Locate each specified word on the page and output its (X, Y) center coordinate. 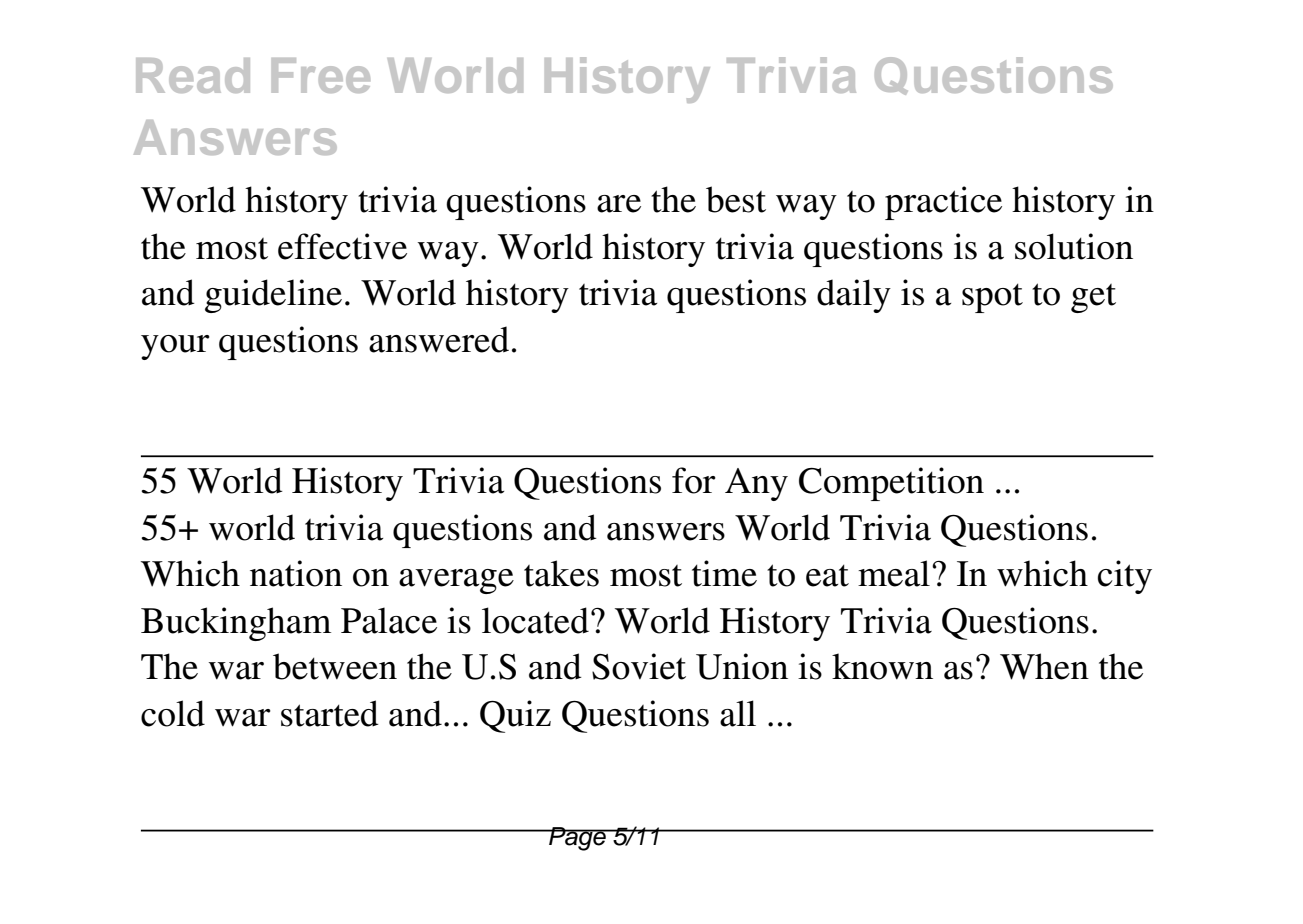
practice (943, 203)
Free (321, 75)
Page (577, 839)
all (738, 713)
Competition (891, 484)
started (330, 713)
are (619, 204)
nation (296, 573)
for (694, 480)
